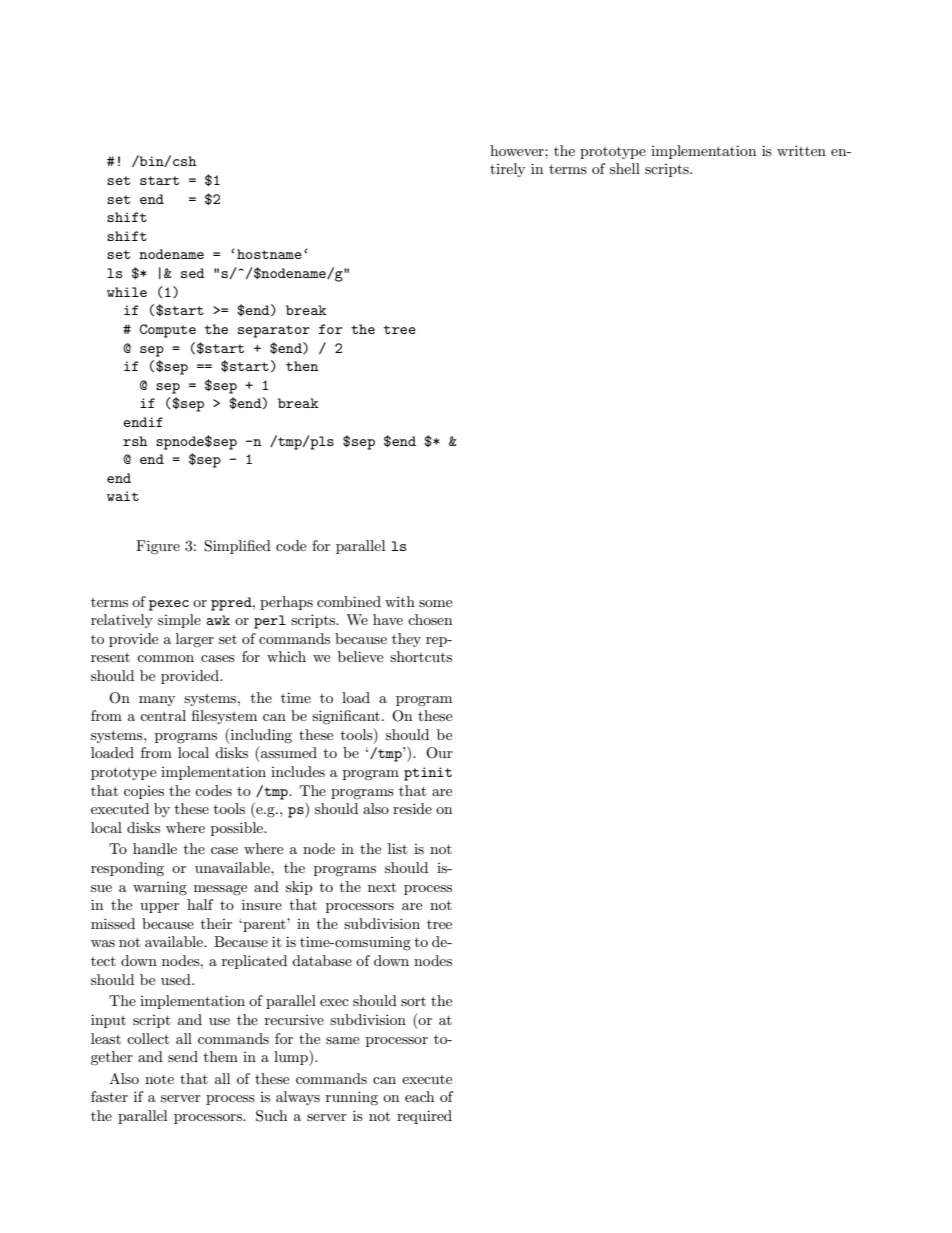  I want to click on however, so click(518, 150).
